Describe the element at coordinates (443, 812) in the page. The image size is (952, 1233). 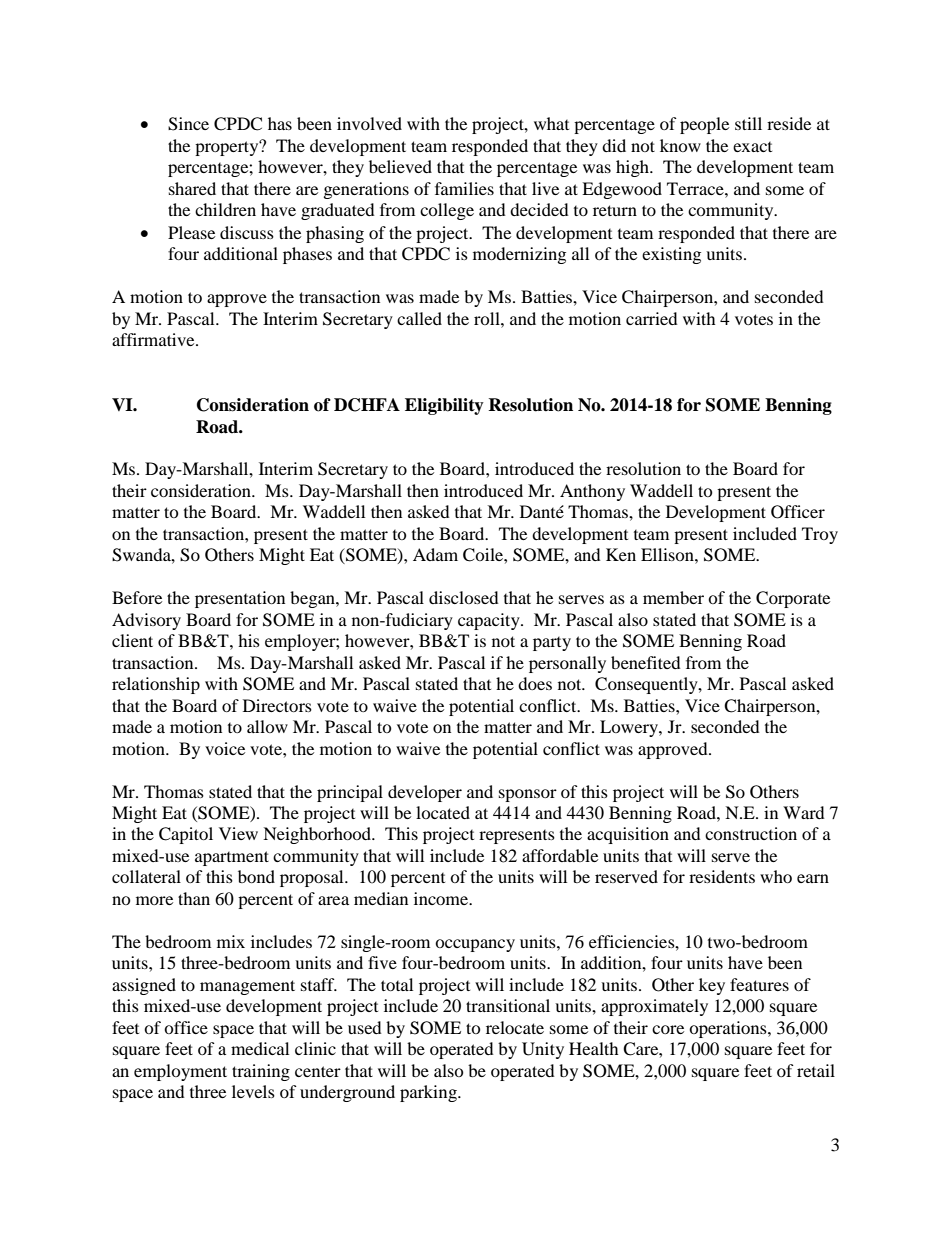
I see `located` at that location.
